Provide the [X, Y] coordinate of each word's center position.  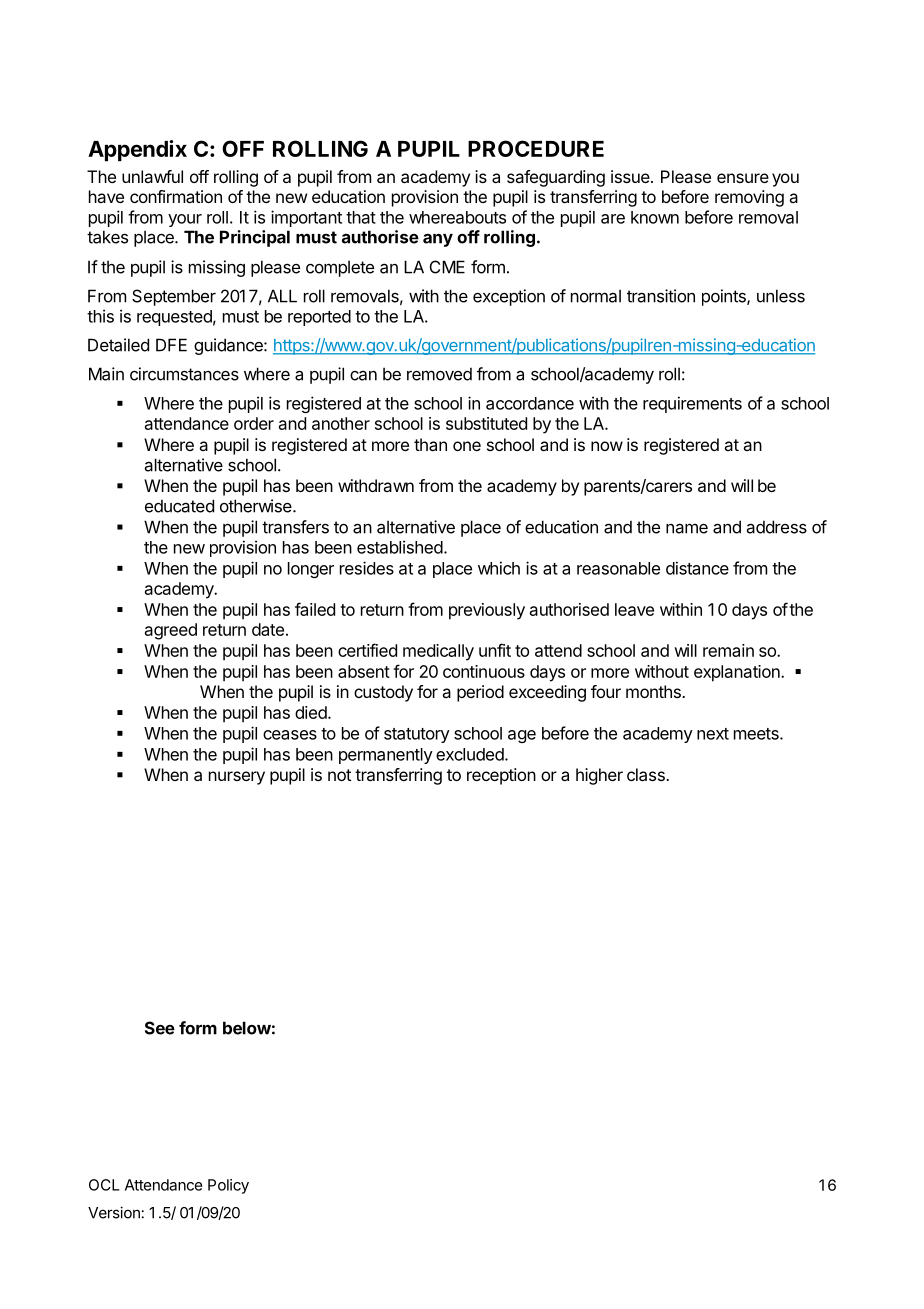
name [687, 528]
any [438, 240]
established [400, 547]
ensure [743, 178]
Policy [228, 1186]
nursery [237, 778]
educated [179, 506]
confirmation [176, 196]
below [247, 1028]
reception [501, 776]
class [647, 774]
